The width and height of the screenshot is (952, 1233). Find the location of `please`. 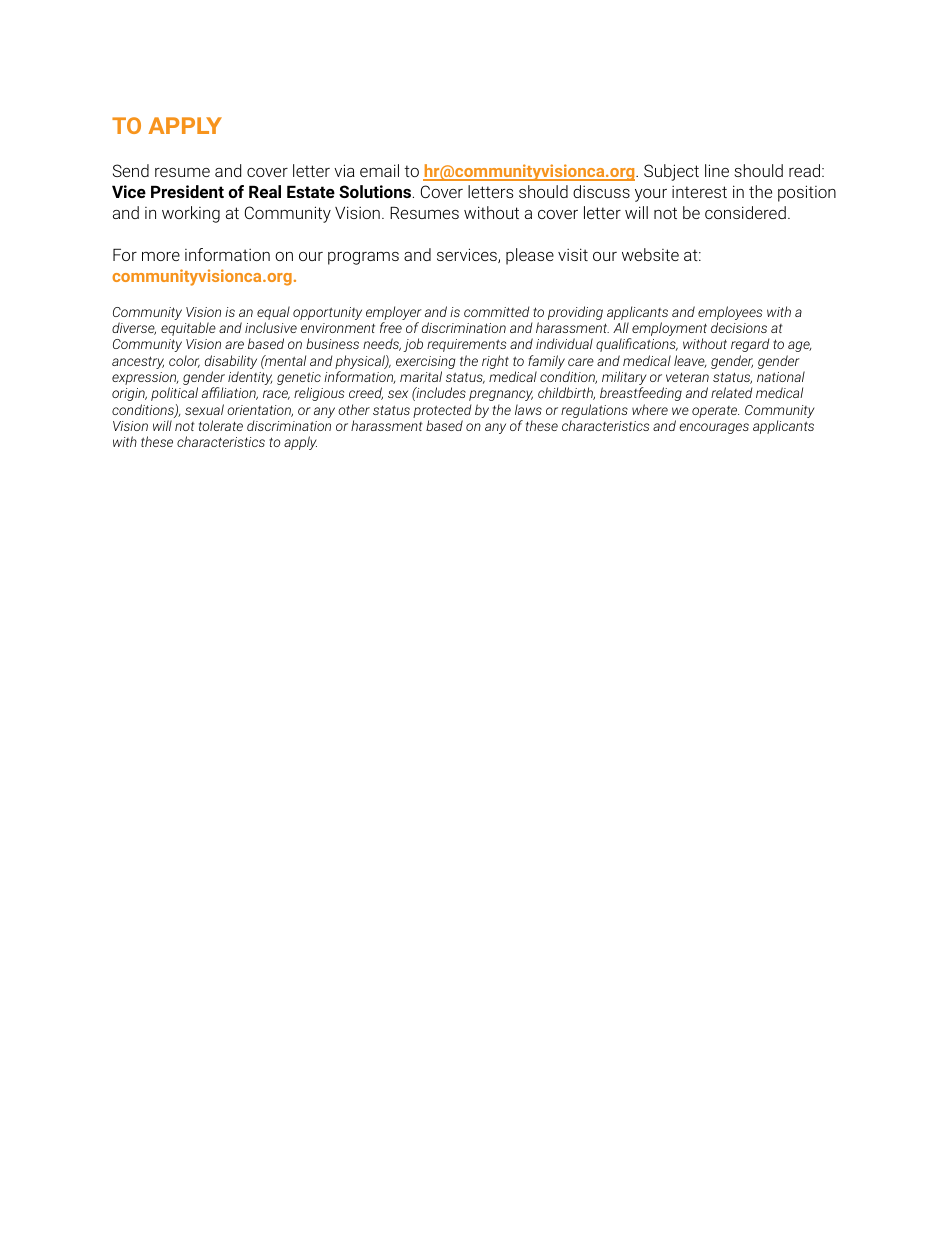

please is located at coordinates (530, 256).
